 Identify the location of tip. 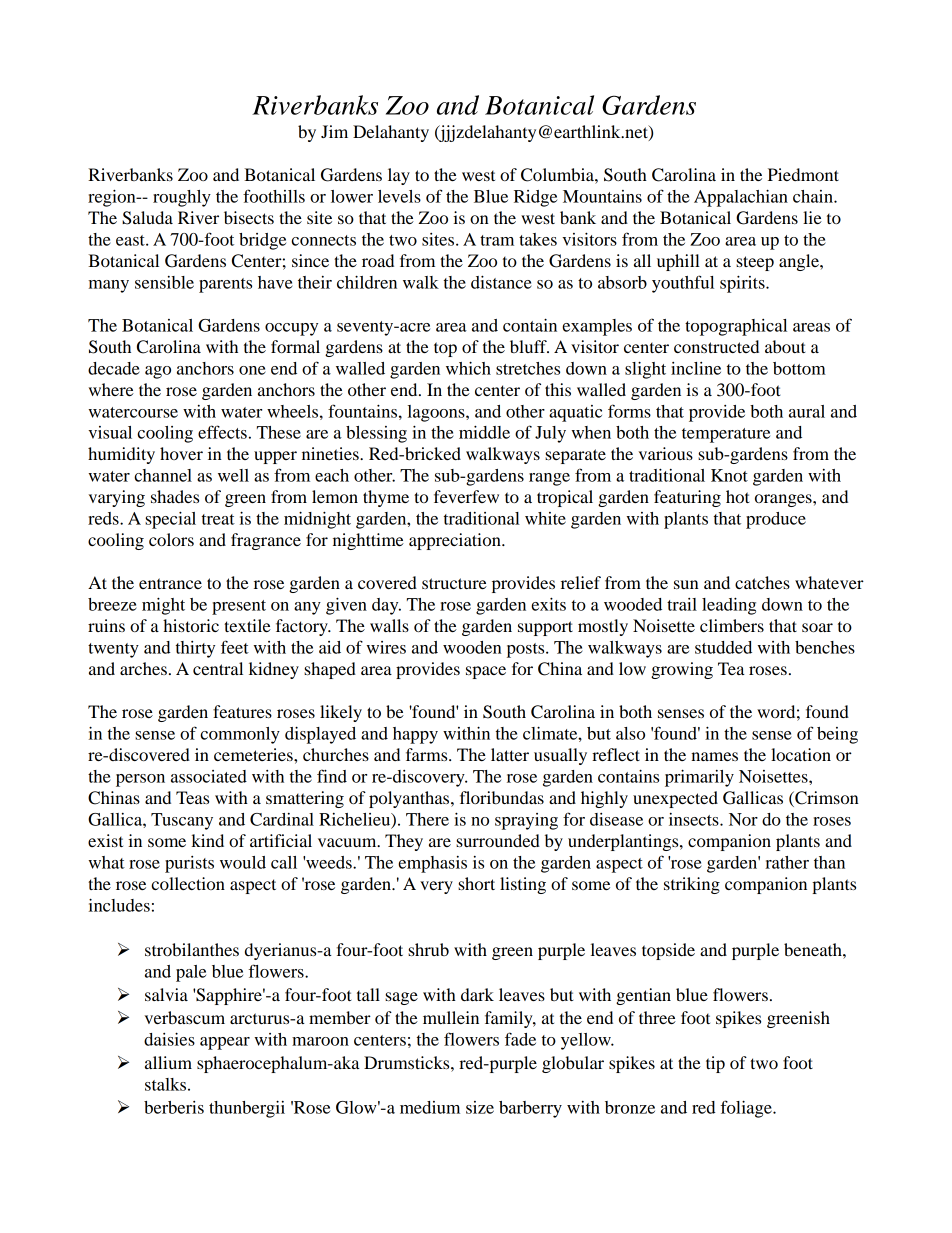
(715, 1064).
